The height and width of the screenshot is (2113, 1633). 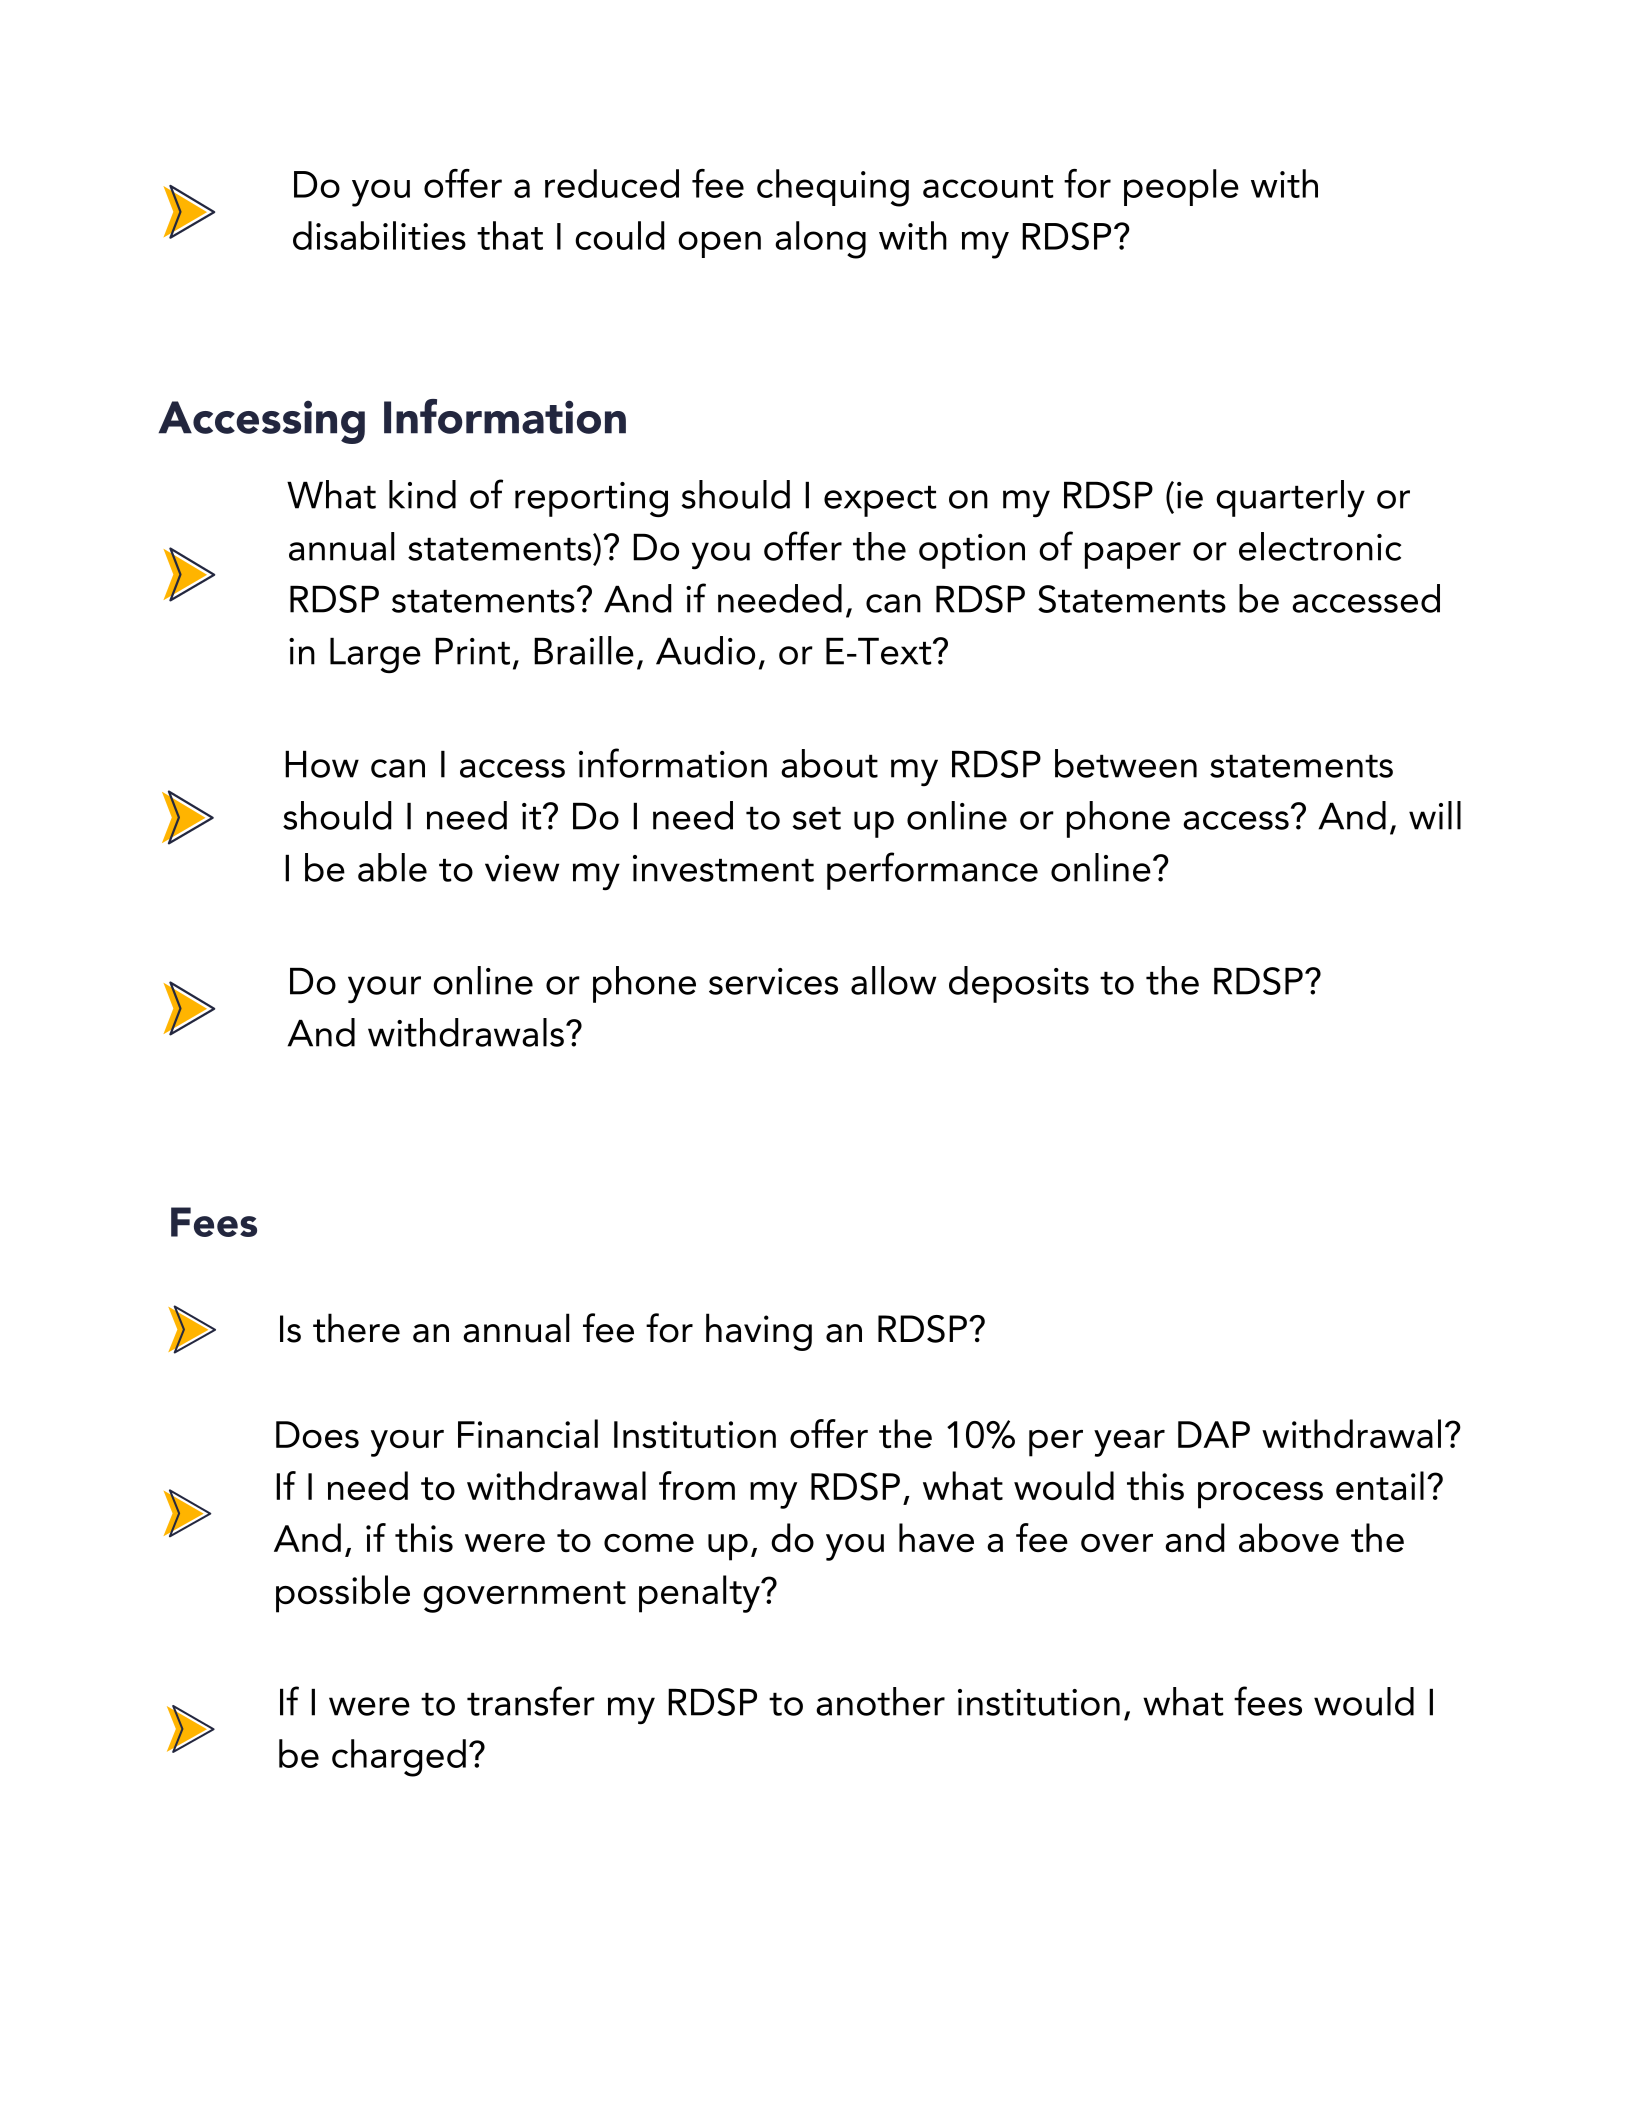 What do you see at coordinates (1126, 763) in the screenshot?
I see `between` at bounding box center [1126, 763].
